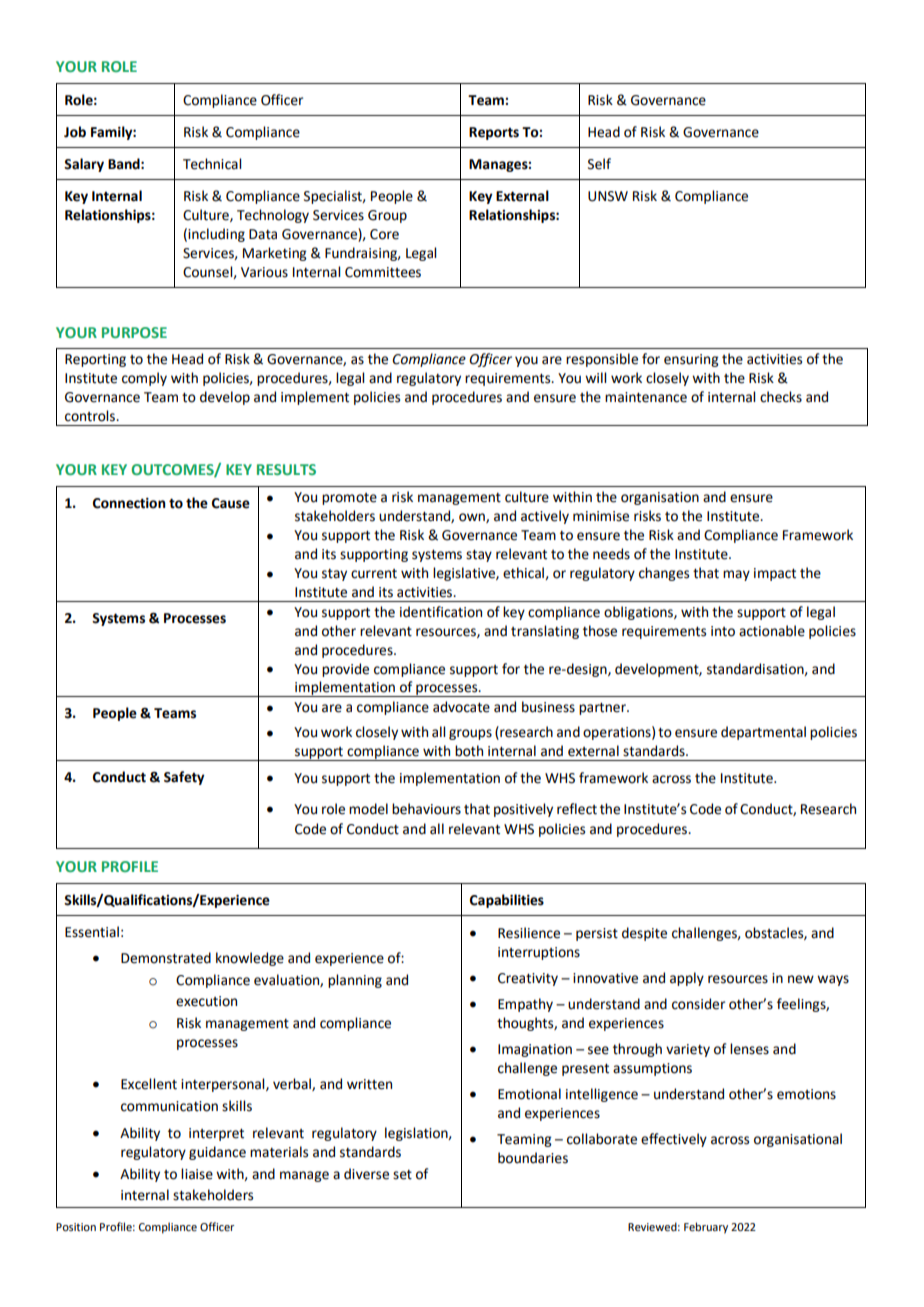 The image size is (924, 1307). Describe the element at coordinates (184, 778) in the screenshot. I see `Safety` at that location.
